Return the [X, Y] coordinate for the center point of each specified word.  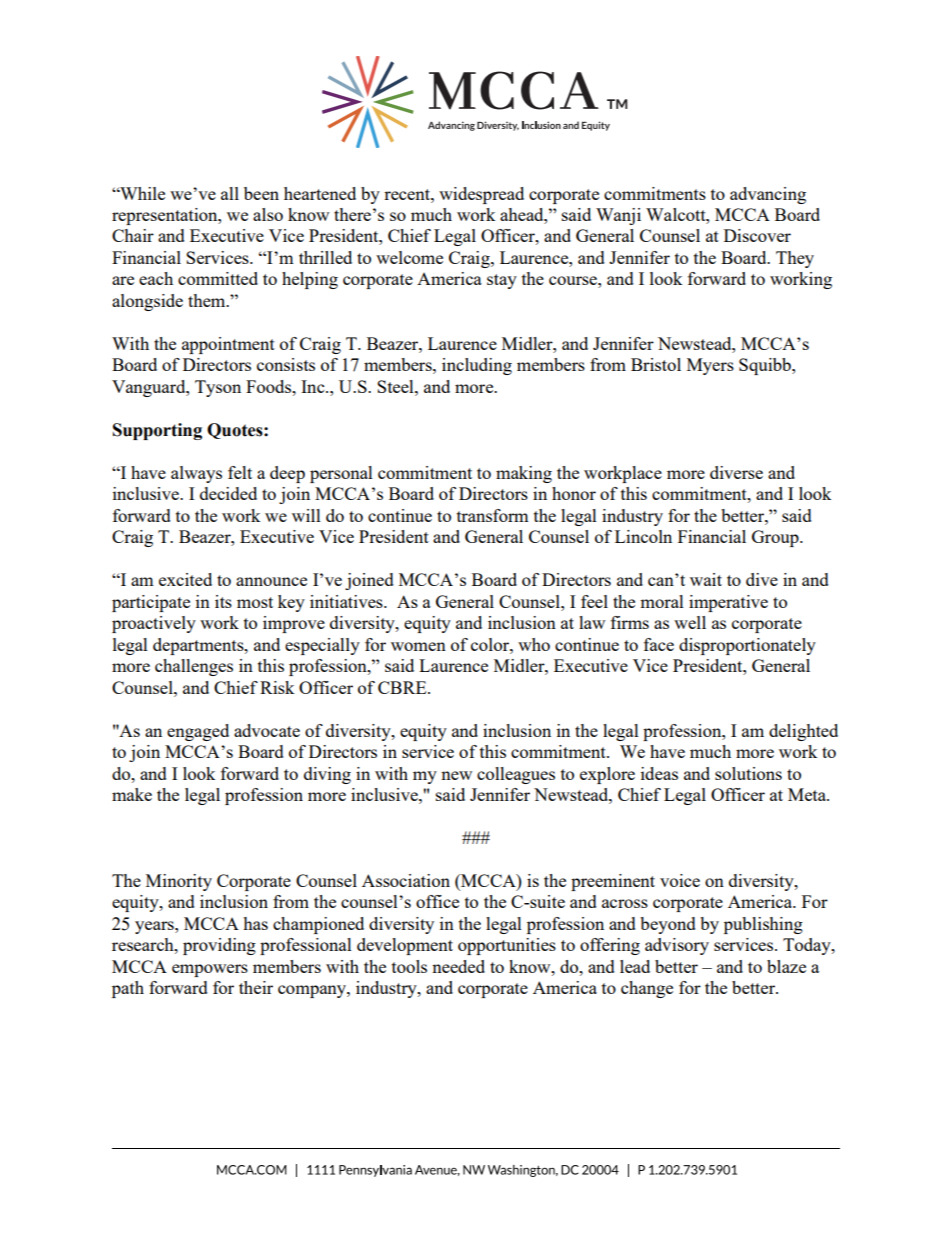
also [268, 214]
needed [458, 966]
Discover [757, 235]
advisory [677, 946]
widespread [481, 195]
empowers [210, 970]
